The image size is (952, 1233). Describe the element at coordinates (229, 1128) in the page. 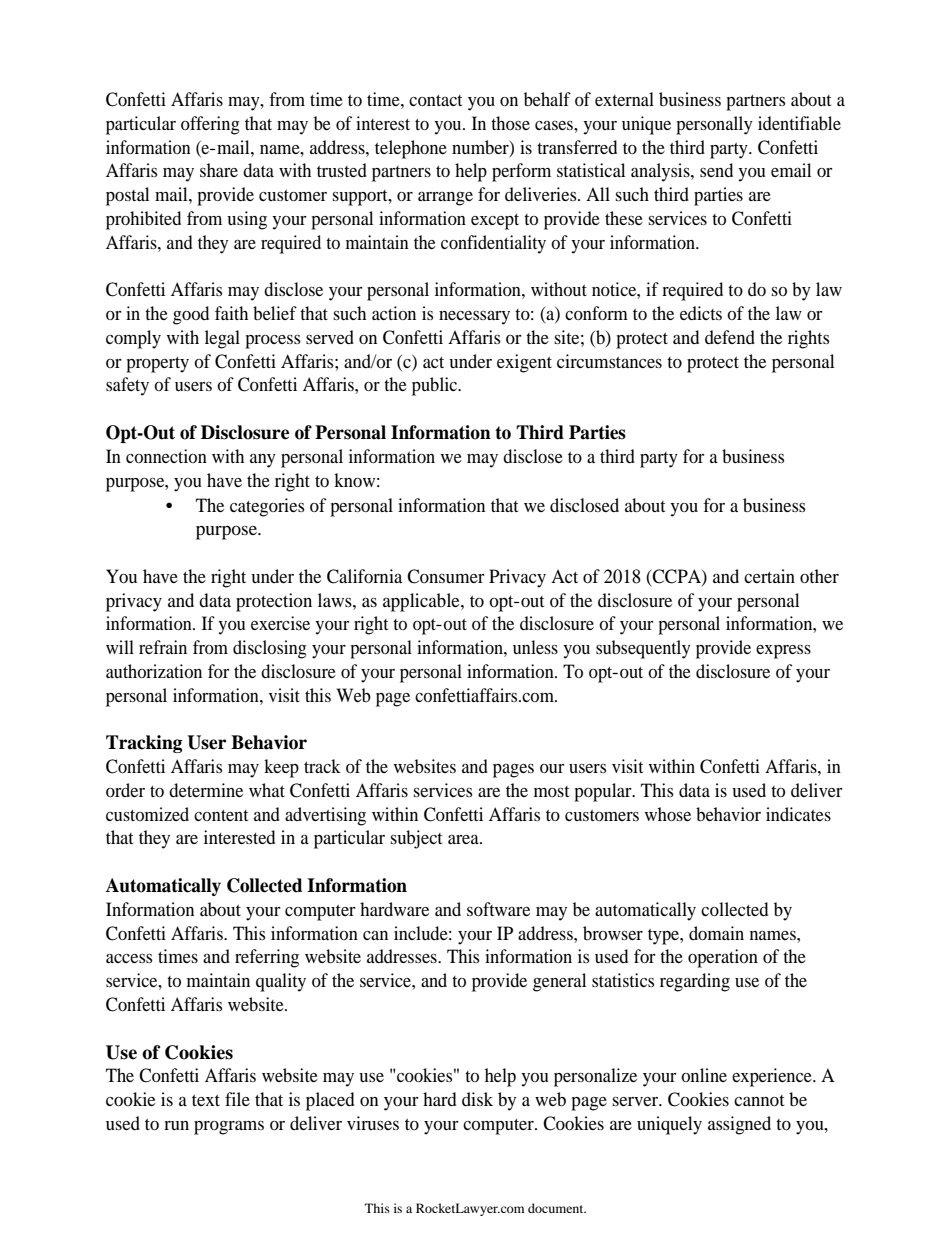

I see `programs` at that location.
